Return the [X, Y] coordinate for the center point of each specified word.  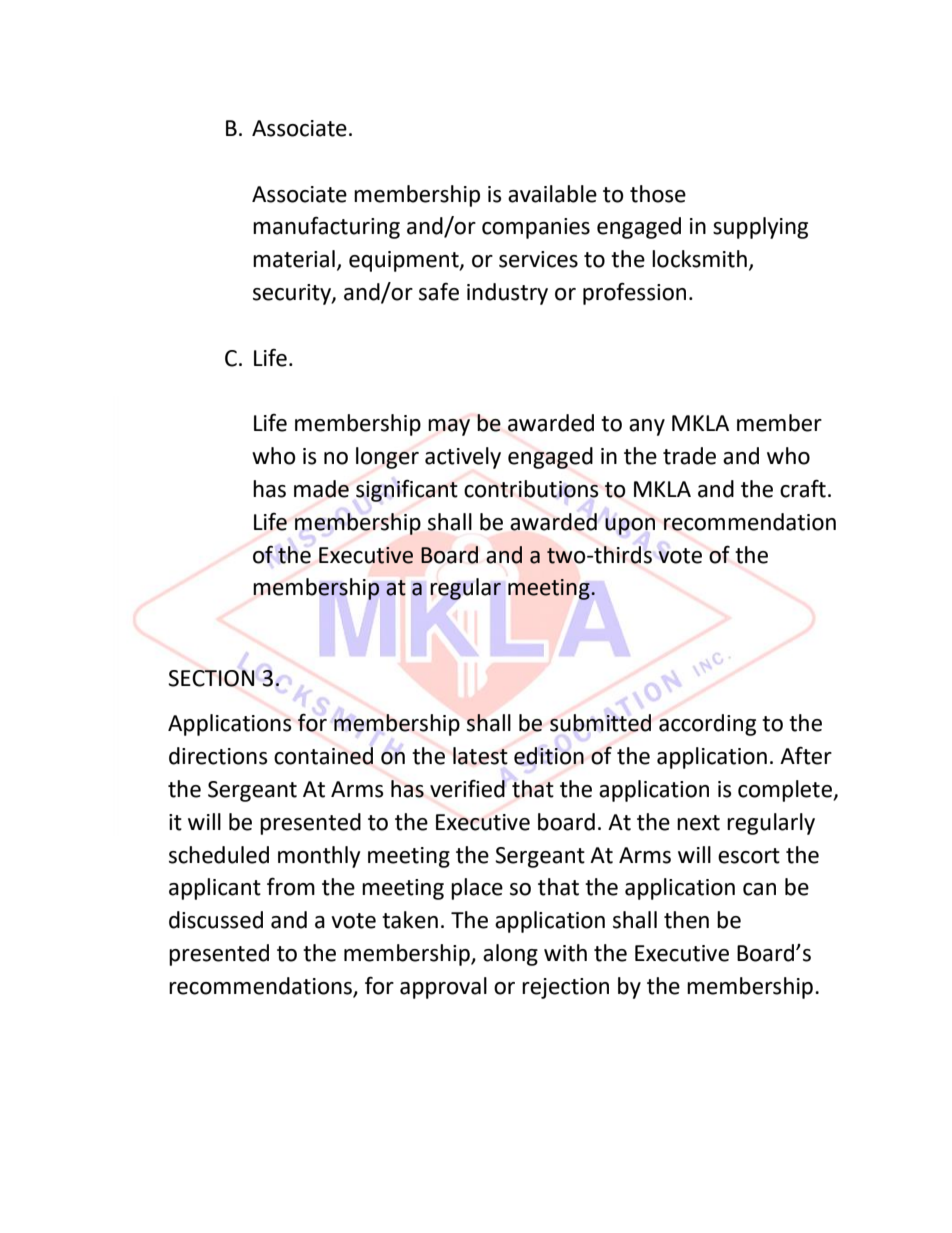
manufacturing [326, 228]
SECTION [211, 678]
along [510, 955]
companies [536, 228]
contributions [531, 489]
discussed [216, 920]
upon [630, 526]
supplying [760, 228]
